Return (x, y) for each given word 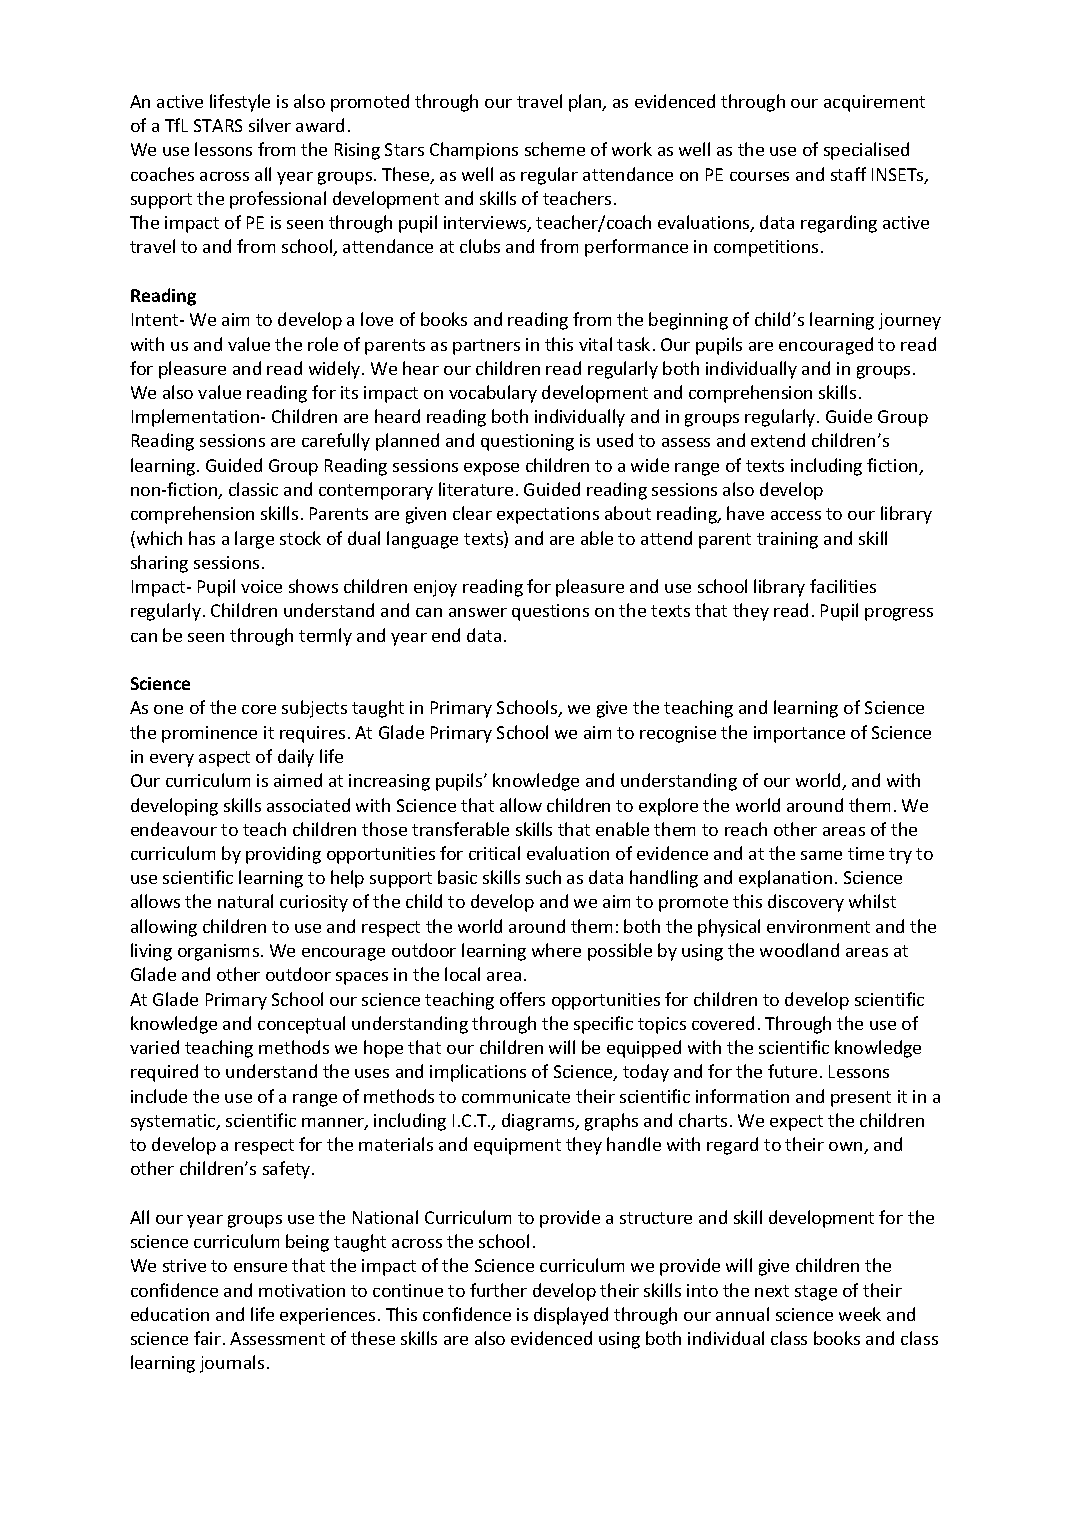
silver (270, 125)
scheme (555, 149)
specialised (866, 151)
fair (207, 1338)
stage (816, 1293)
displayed (571, 1316)
